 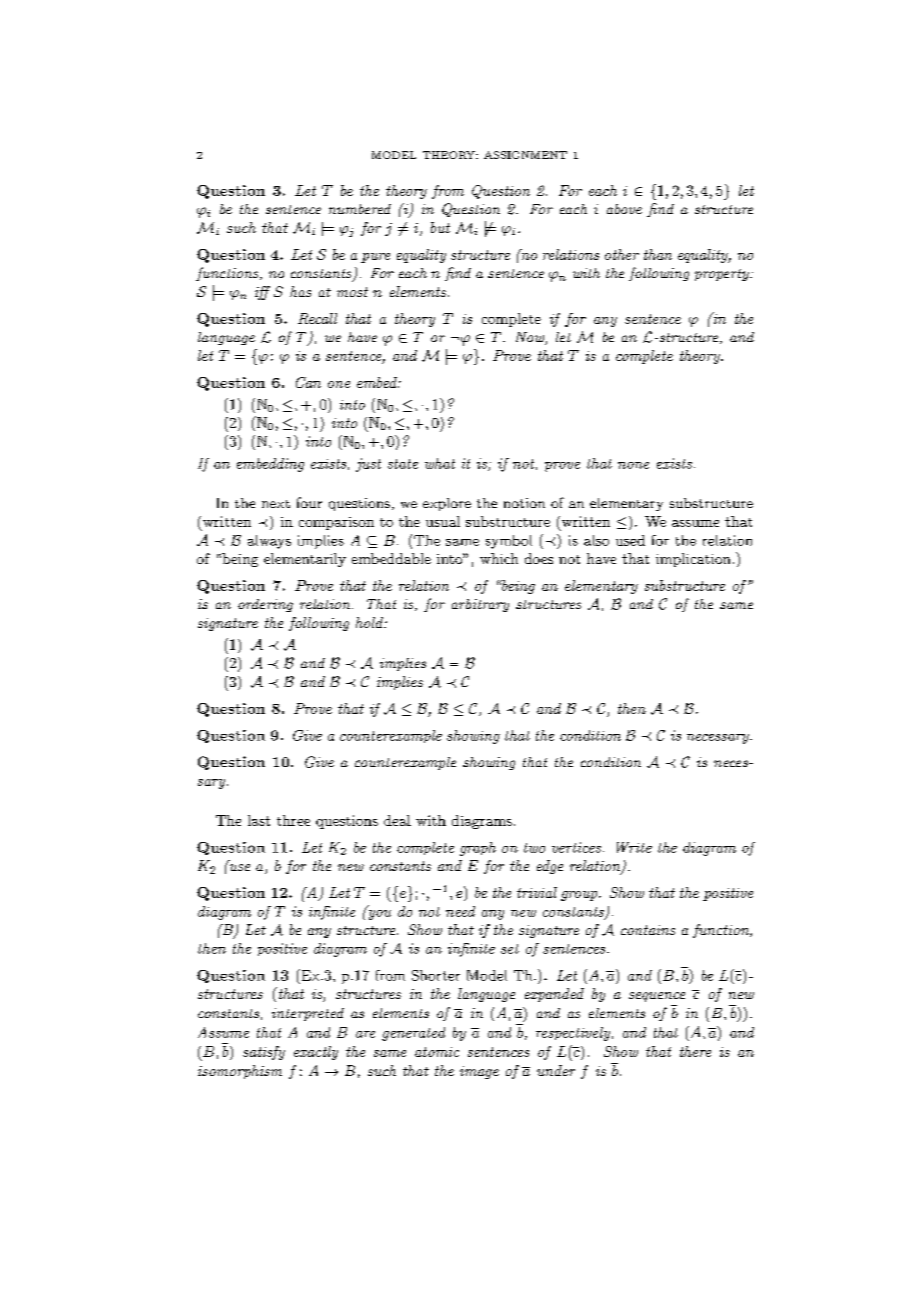 What do you see at coordinates (525, 155) in the screenshot?
I see `ASSIGNMENT` at bounding box center [525, 155].
